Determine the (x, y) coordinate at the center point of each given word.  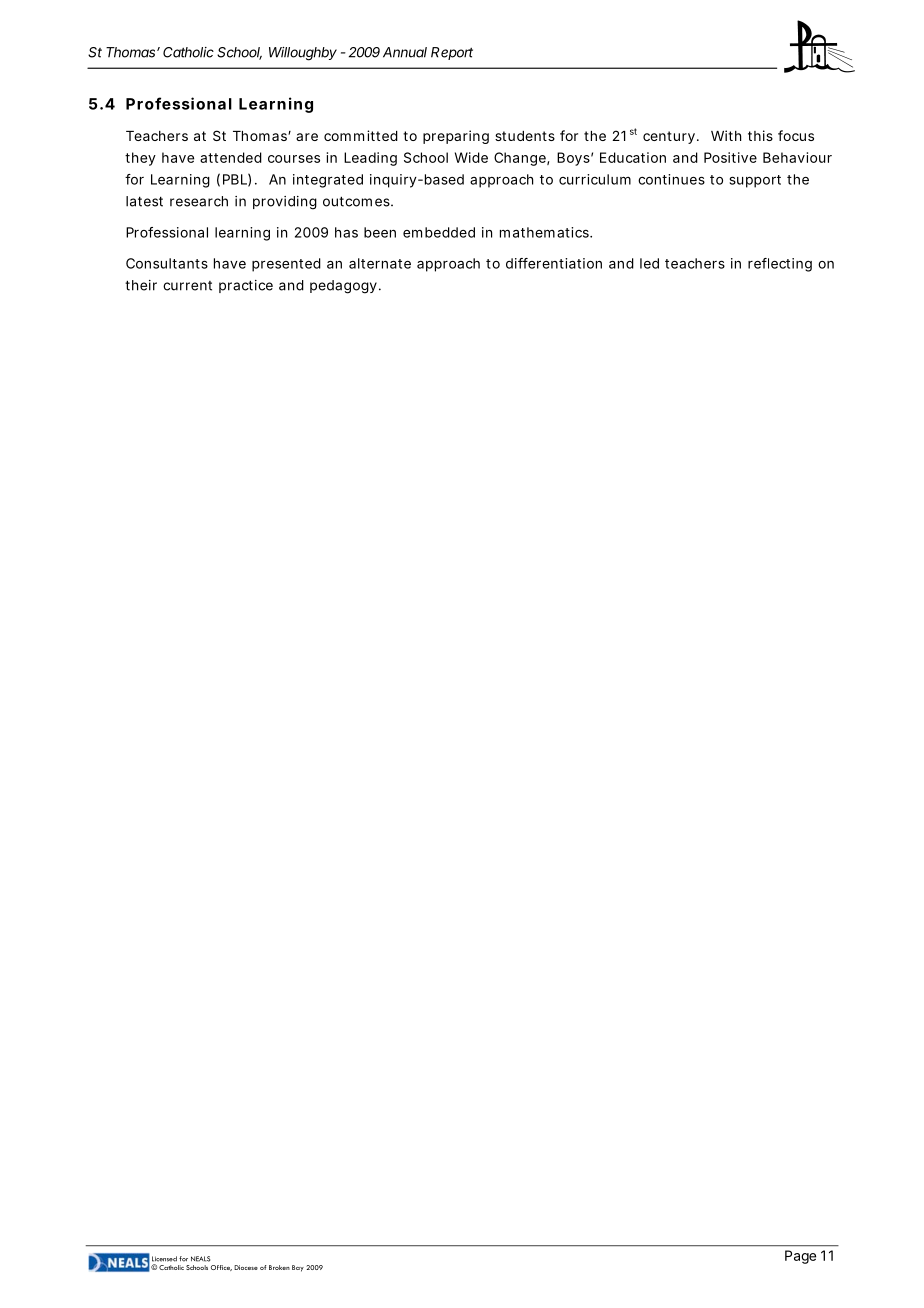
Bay (298, 1268)
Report (452, 53)
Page (800, 1257)
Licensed (164, 1259)
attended (231, 157)
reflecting (780, 265)
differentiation (554, 263)
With (726, 135)
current (187, 286)
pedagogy (343, 287)
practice (246, 286)
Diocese (246, 1267)
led (649, 263)
